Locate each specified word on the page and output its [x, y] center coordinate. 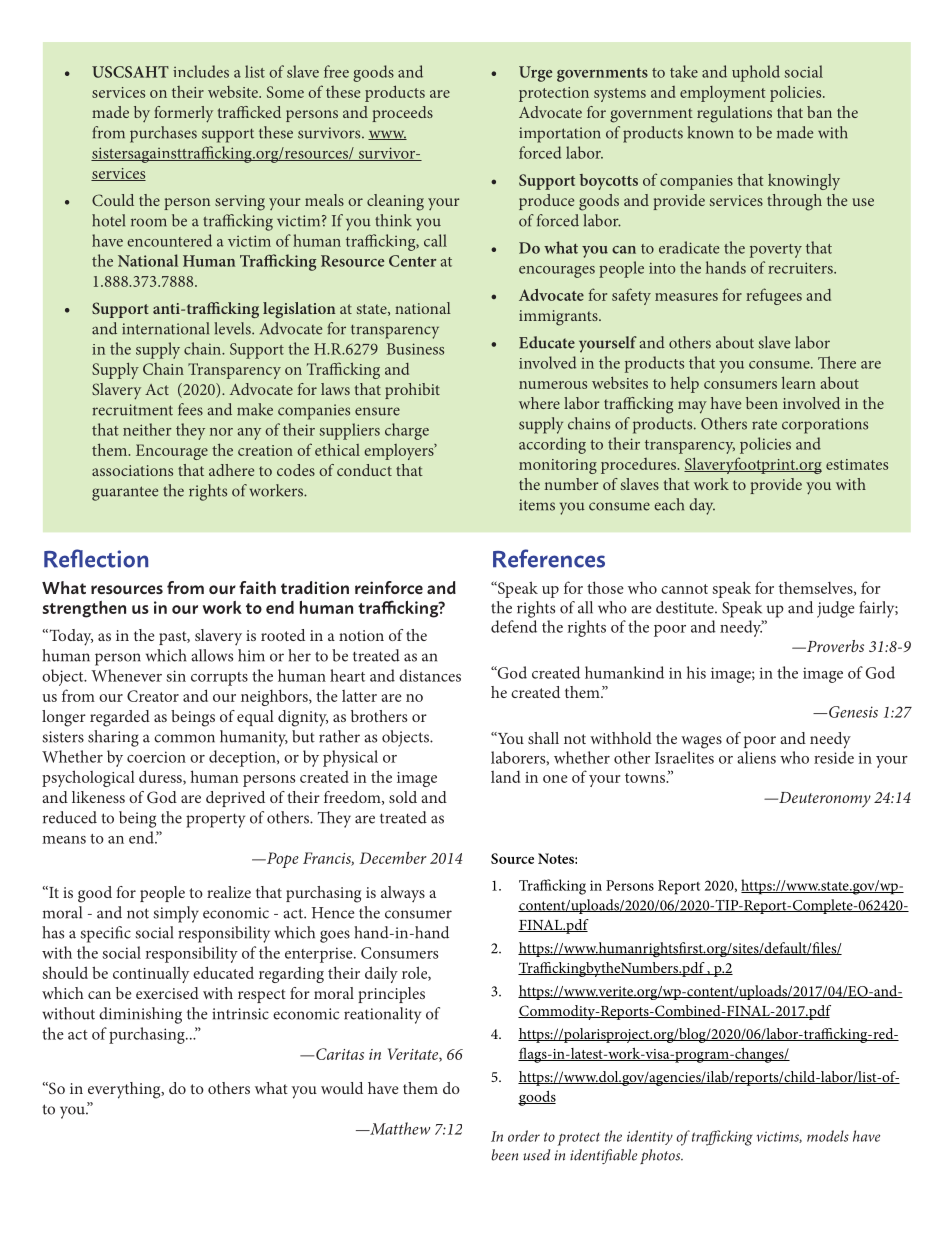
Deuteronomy [824, 800]
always [403, 894]
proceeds [402, 114]
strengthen [84, 609]
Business [415, 349]
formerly [183, 114]
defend [514, 626]
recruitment [132, 410]
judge [835, 609]
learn [799, 382]
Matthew [399, 1128]
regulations [734, 114]
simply [176, 914]
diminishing [140, 1015]
